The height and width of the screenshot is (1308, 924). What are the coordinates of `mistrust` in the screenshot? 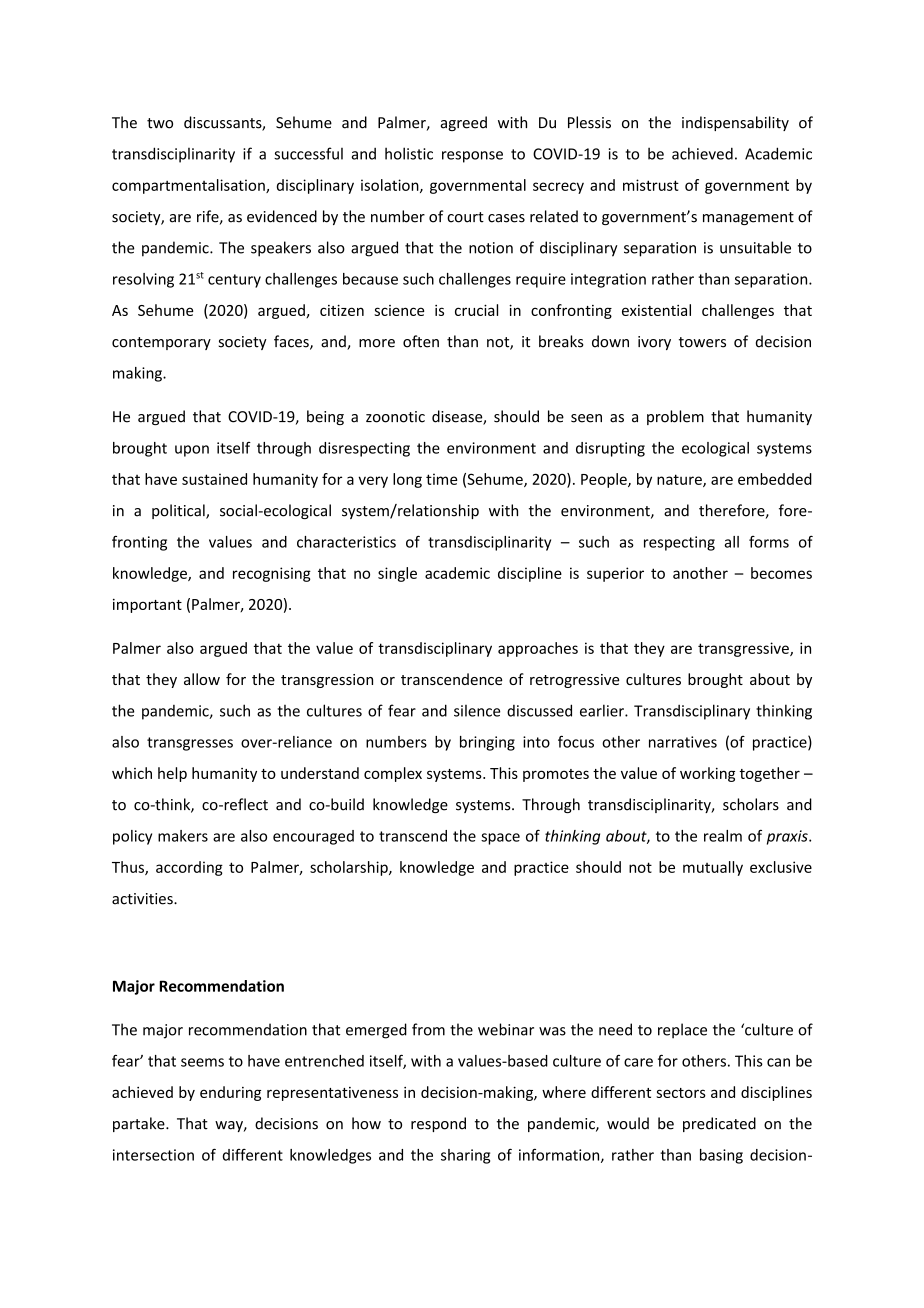 It's located at (651, 185).
